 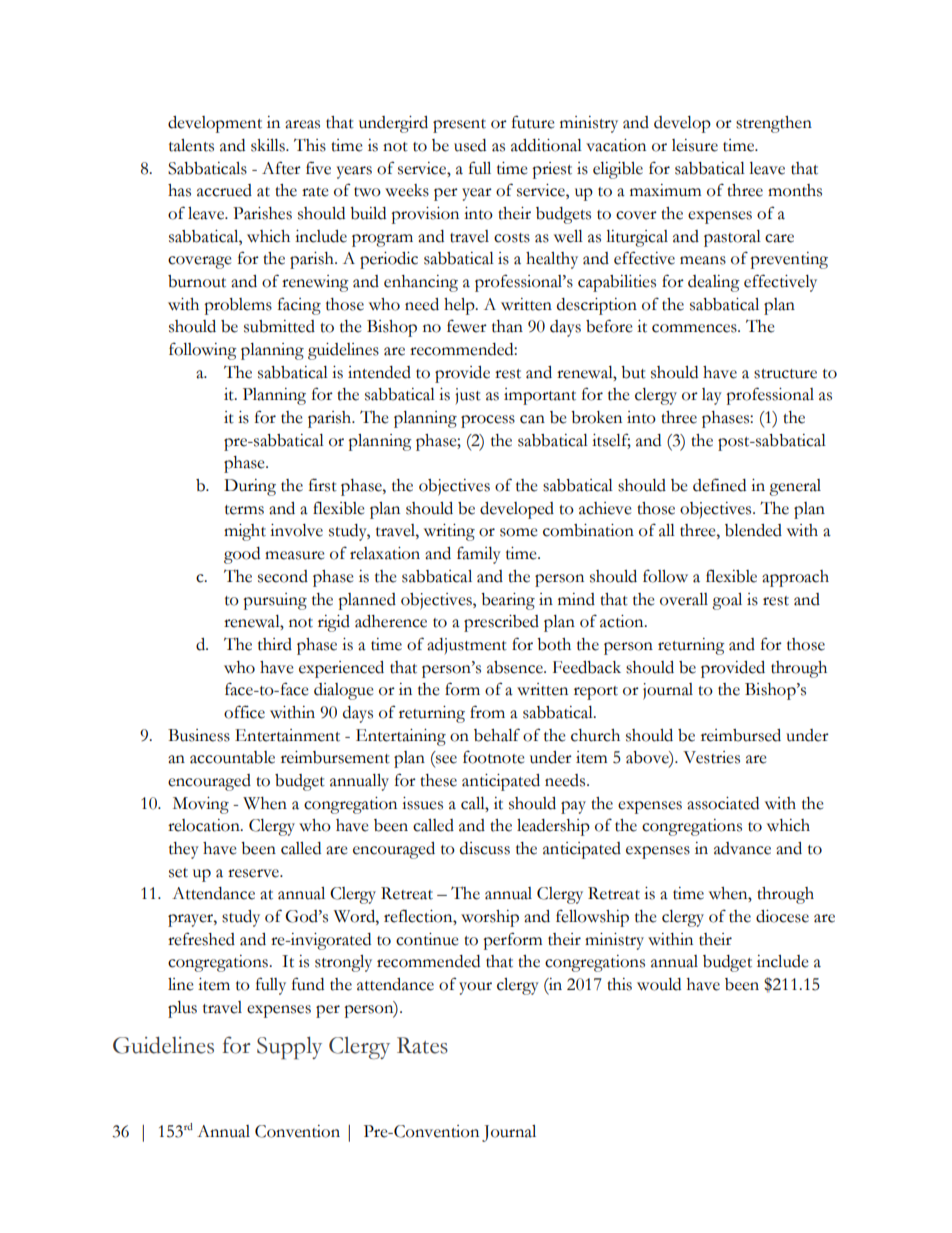 I want to click on Supply, so click(x=289, y=1048).
